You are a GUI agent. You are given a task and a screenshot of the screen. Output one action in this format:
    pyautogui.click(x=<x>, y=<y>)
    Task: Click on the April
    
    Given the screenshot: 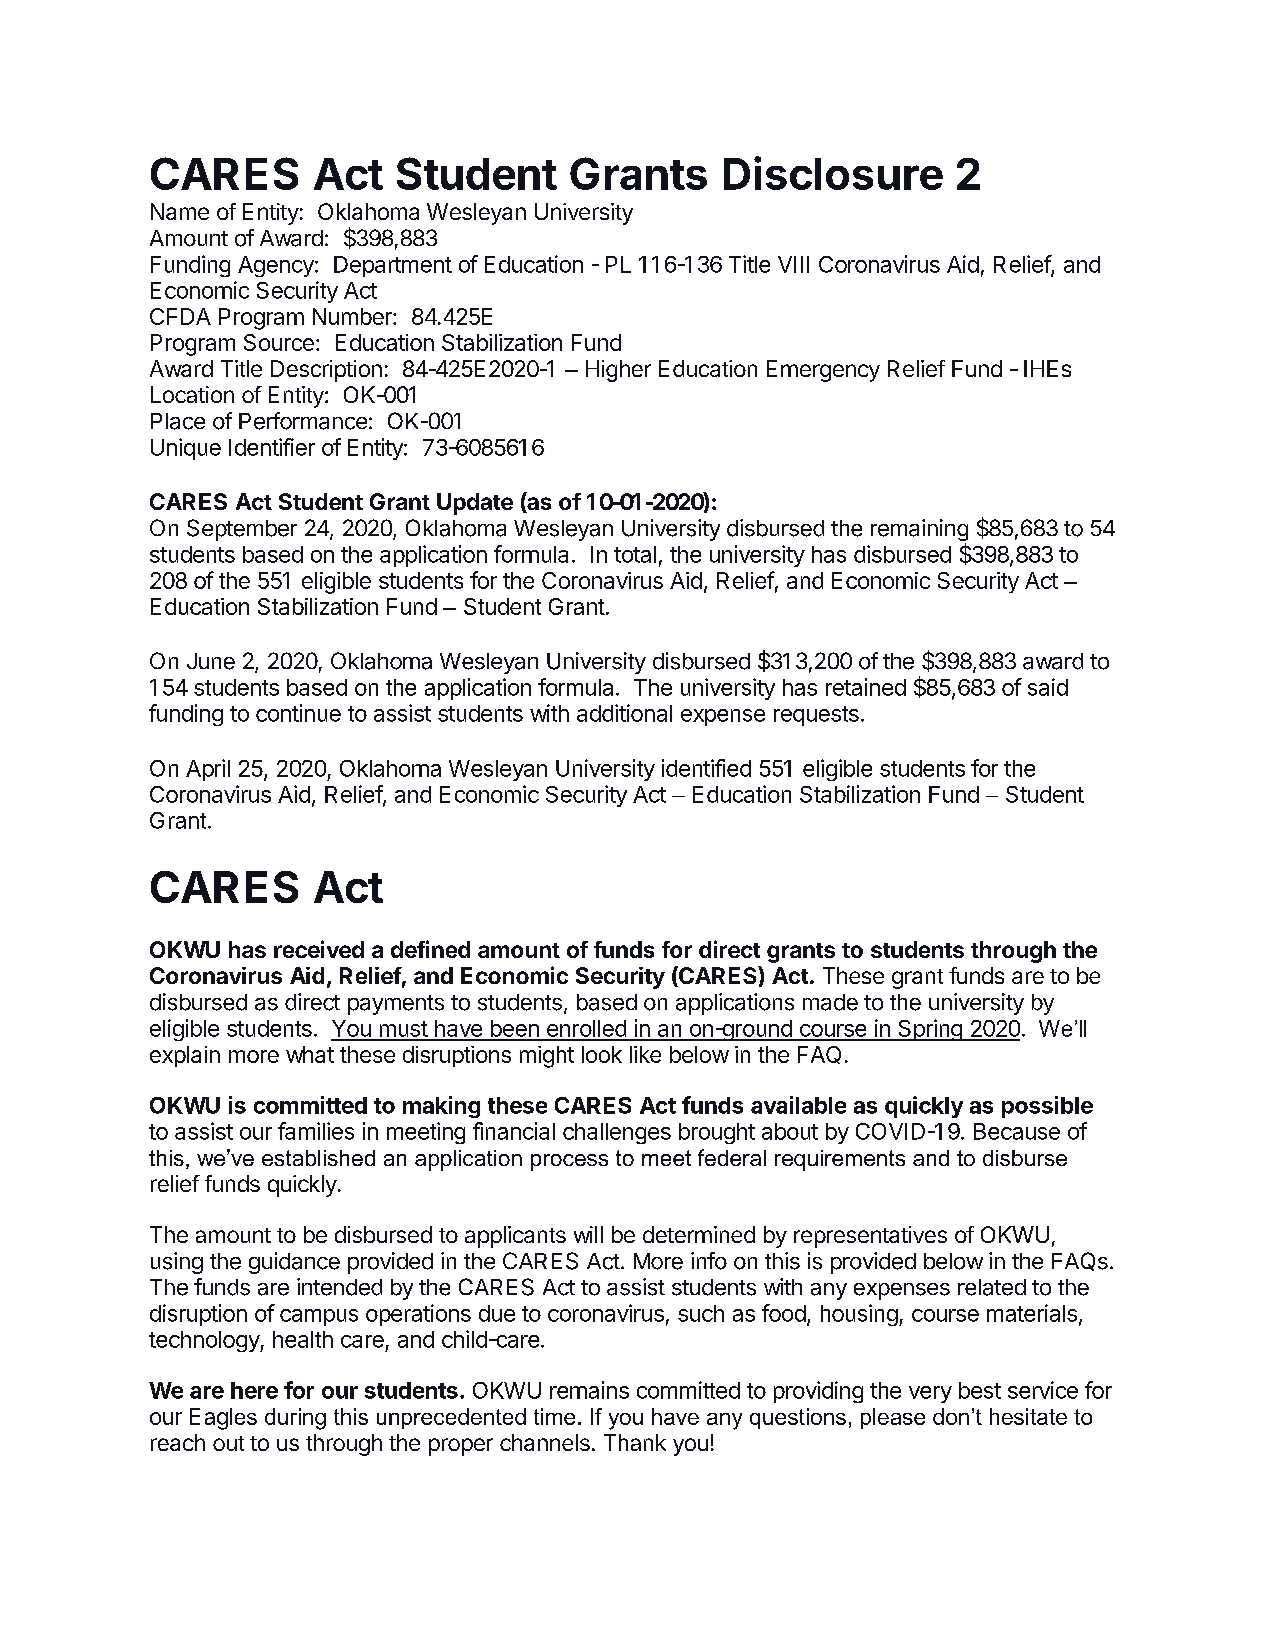 What is the action you would take?
    pyautogui.click(x=208, y=770)
